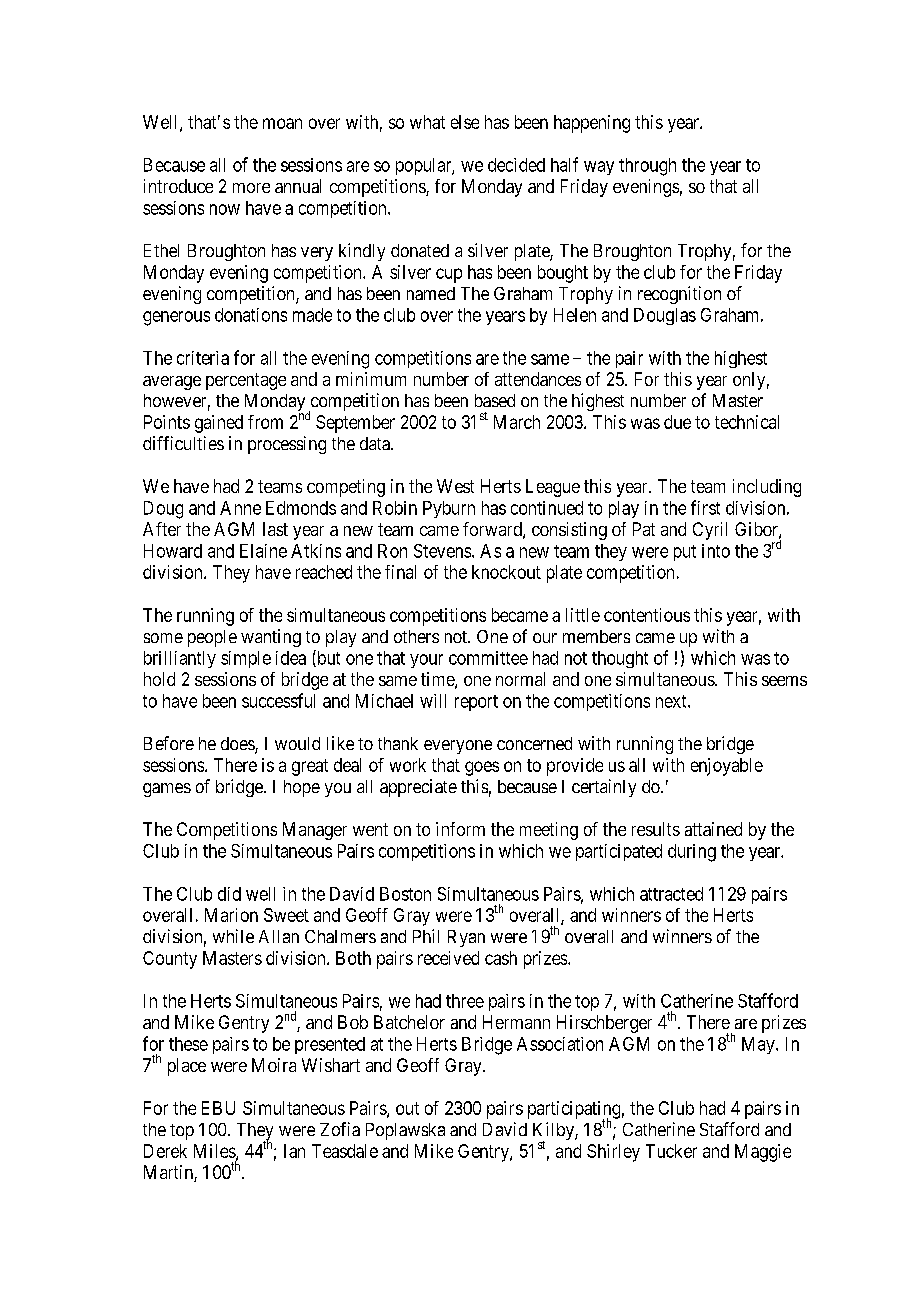 This image has width=924, height=1308. I want to click on Tucker, so click(671, 1151).
